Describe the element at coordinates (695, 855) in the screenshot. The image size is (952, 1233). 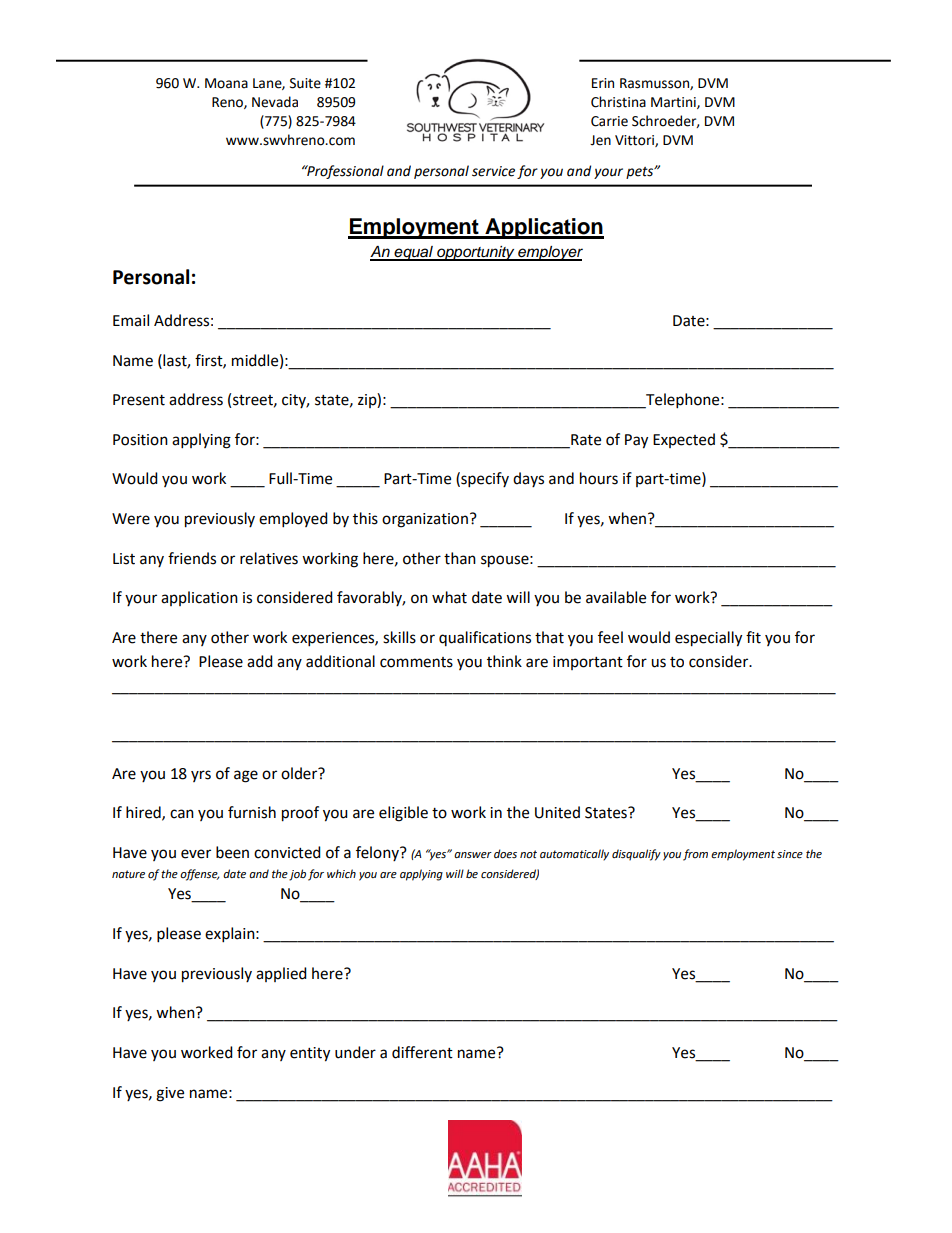
I see `from` at that location.
